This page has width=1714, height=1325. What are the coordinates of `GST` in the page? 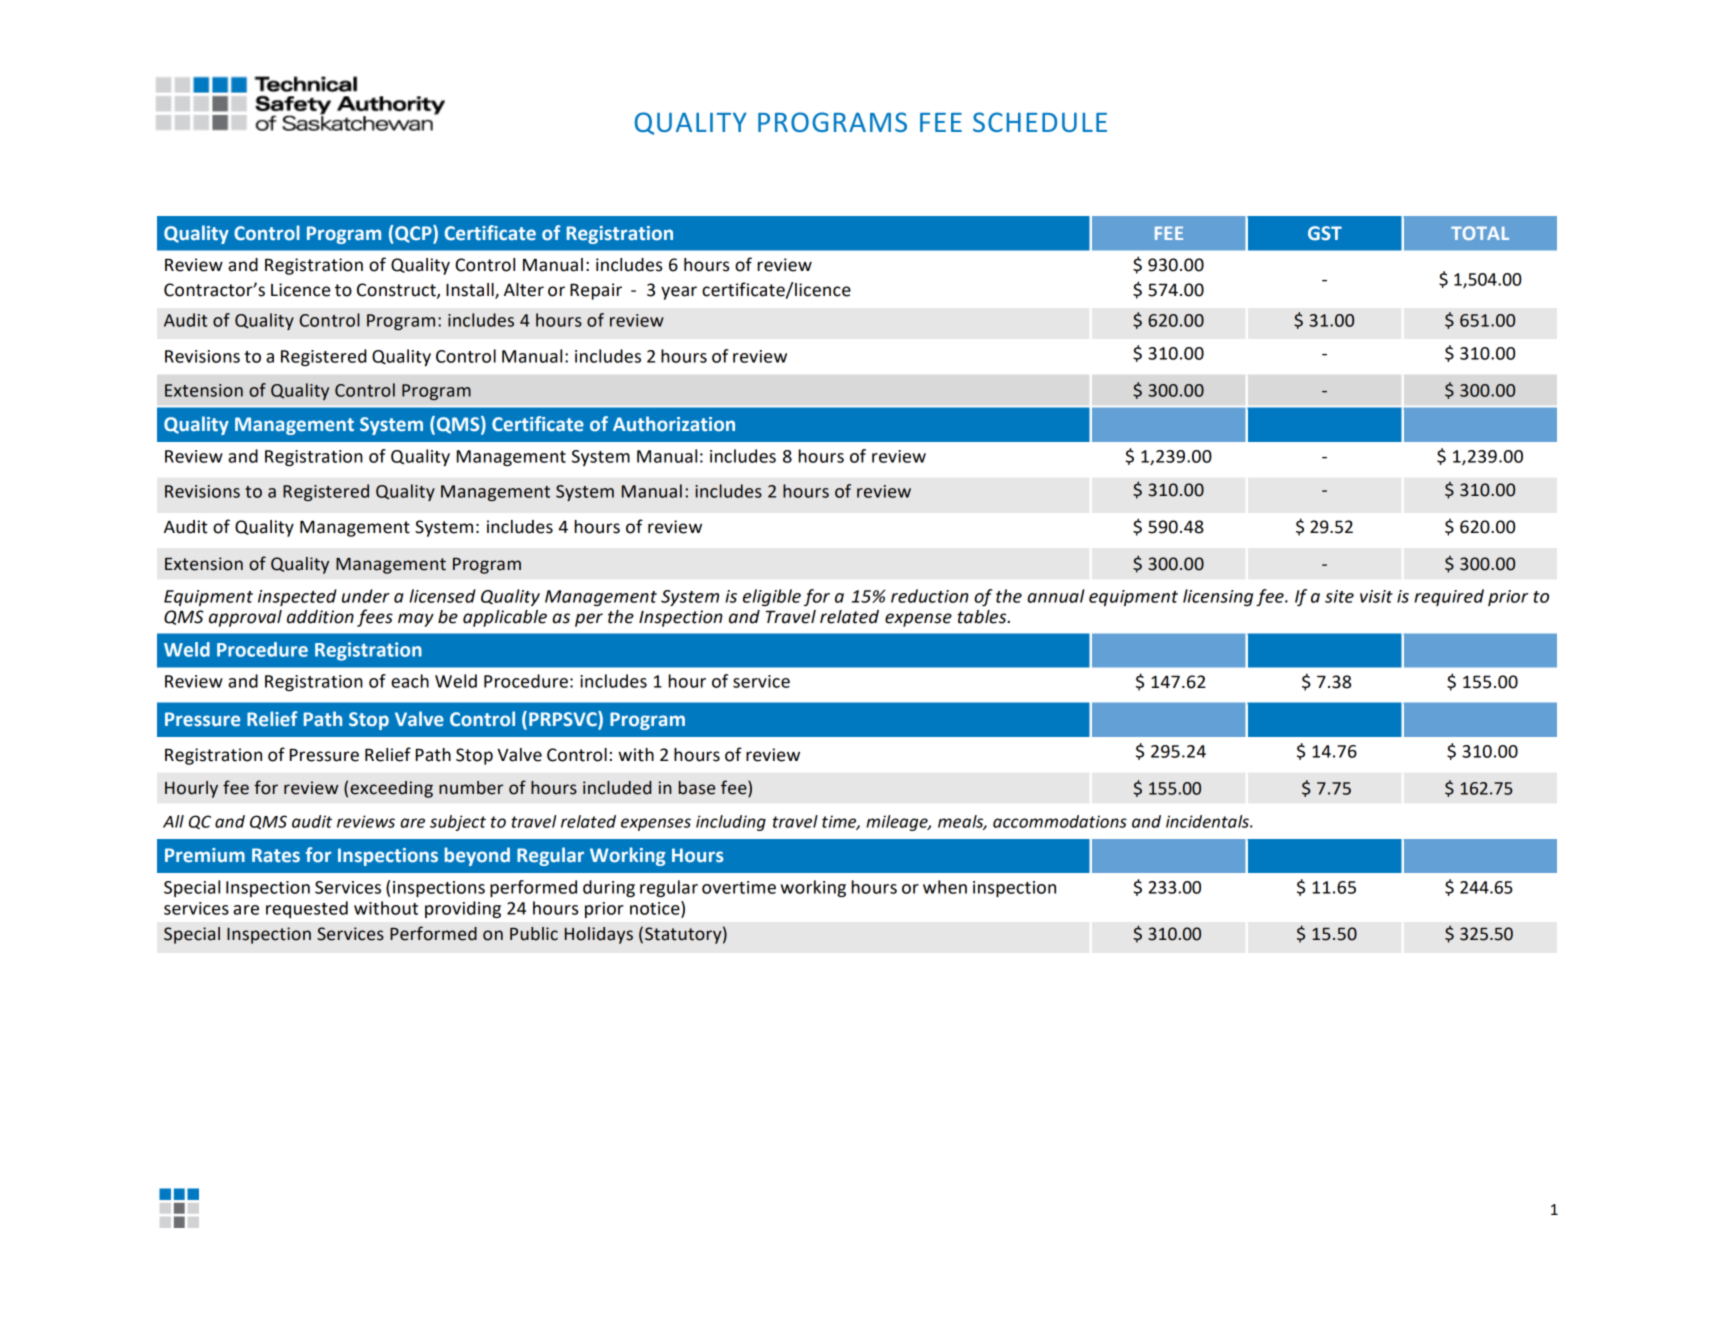 It's located at (1325, 233).
